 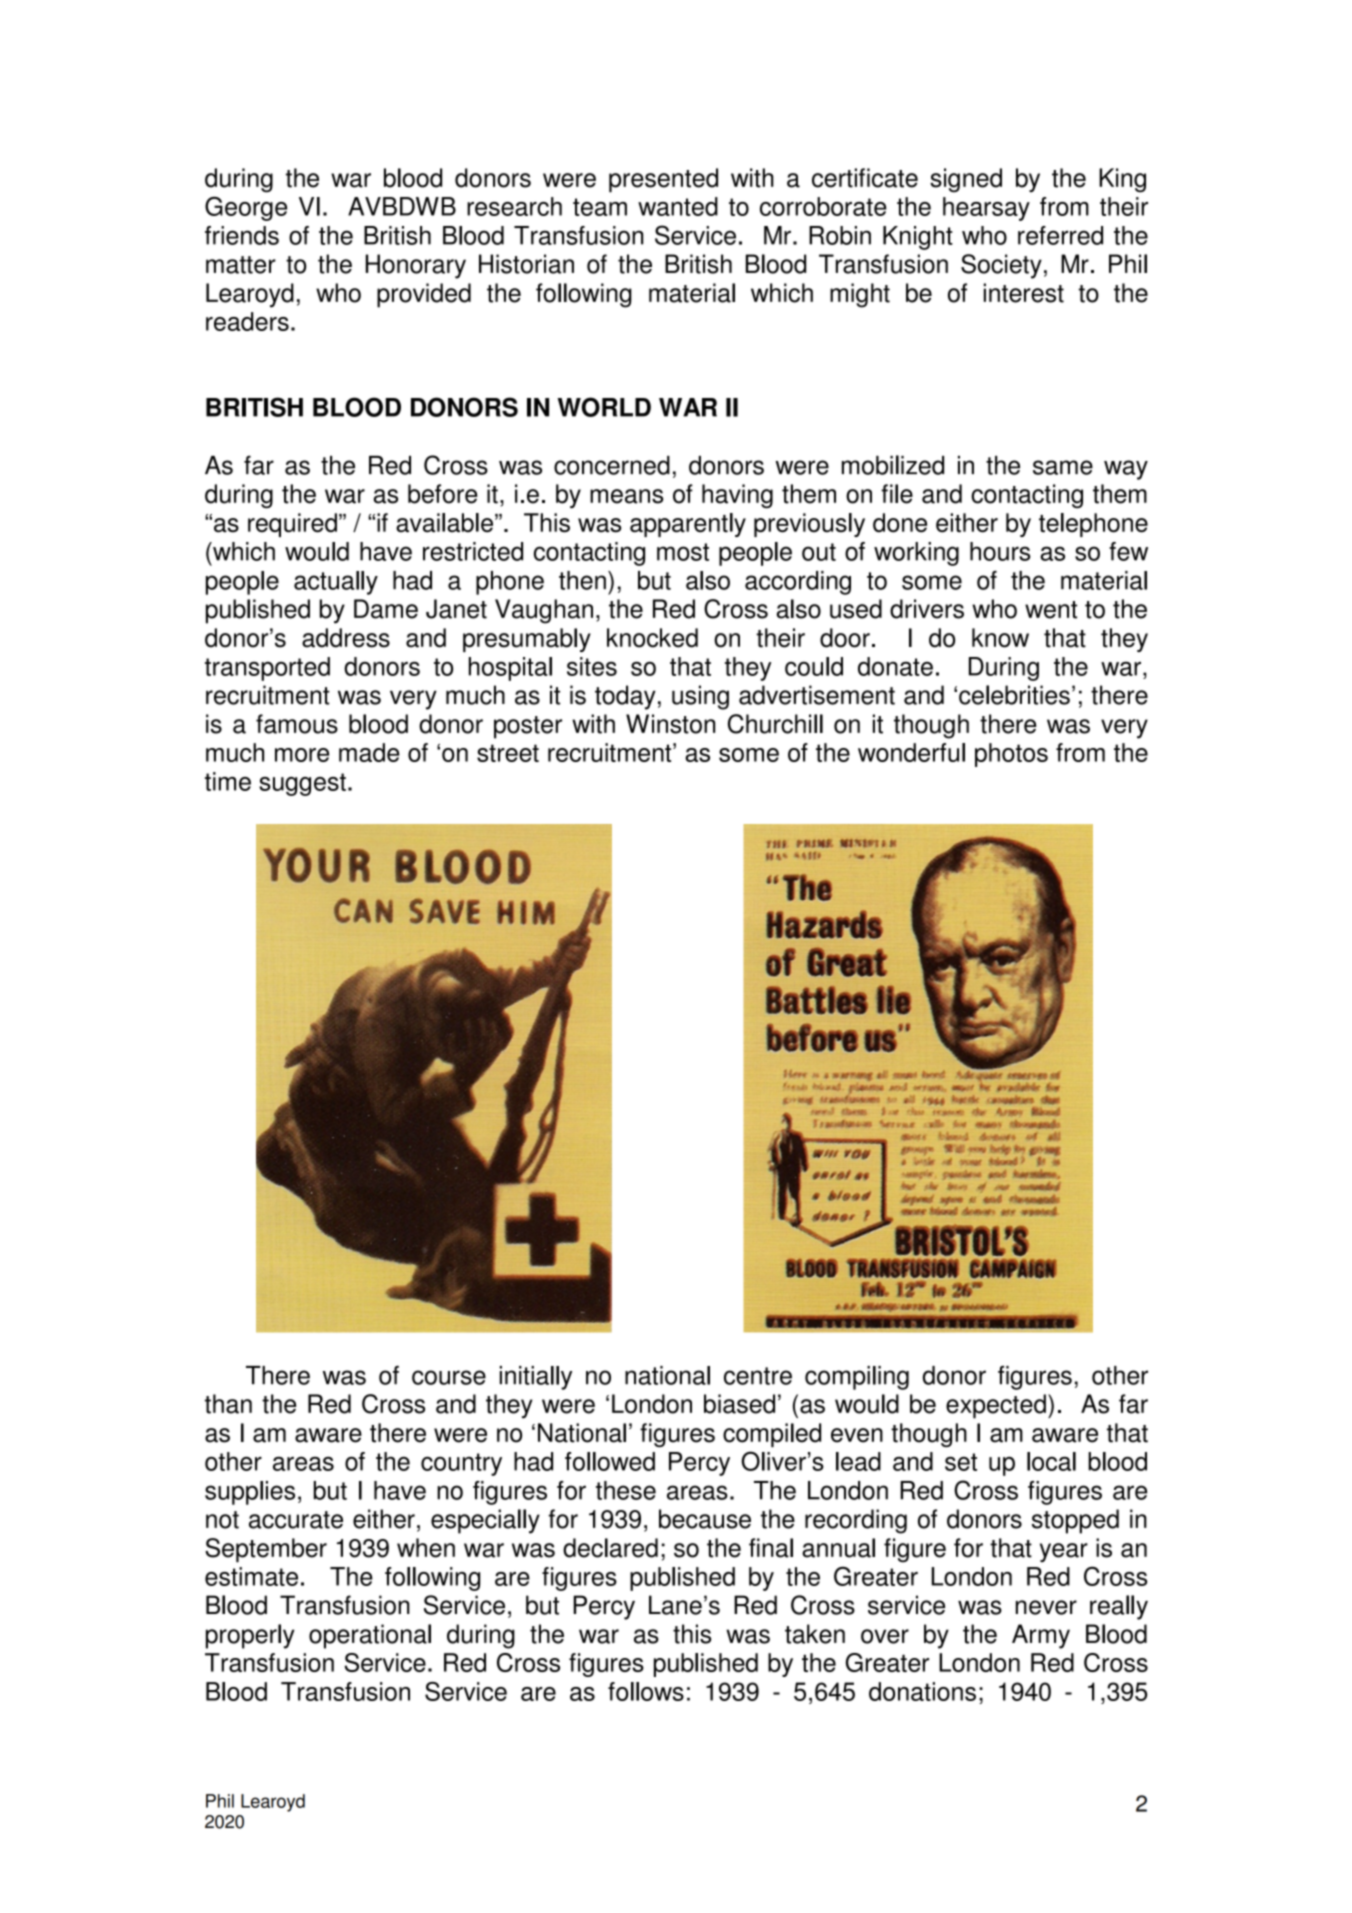 I want to click on wanted, so click(x=678, y=206).
